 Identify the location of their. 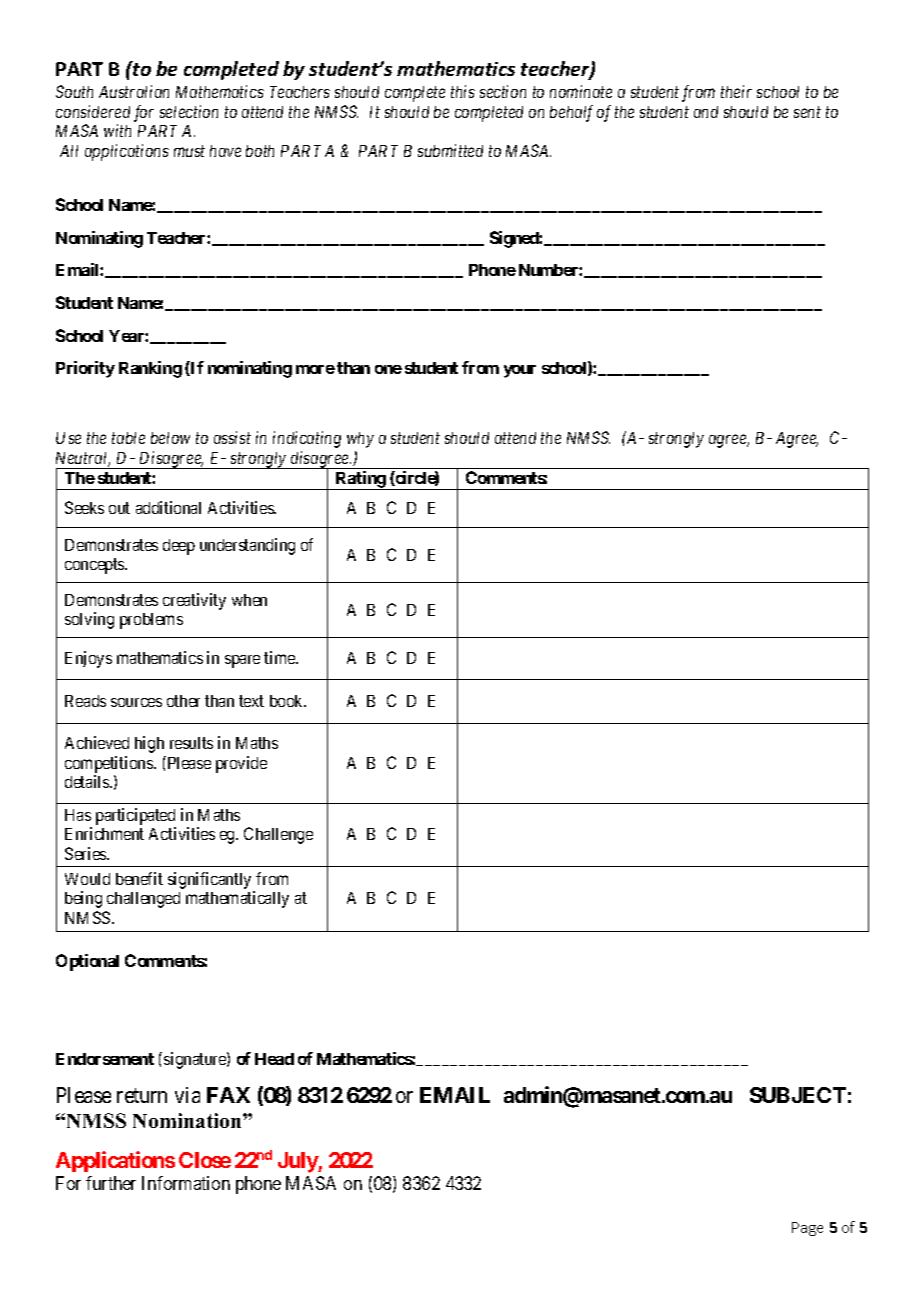
(736, 91).
